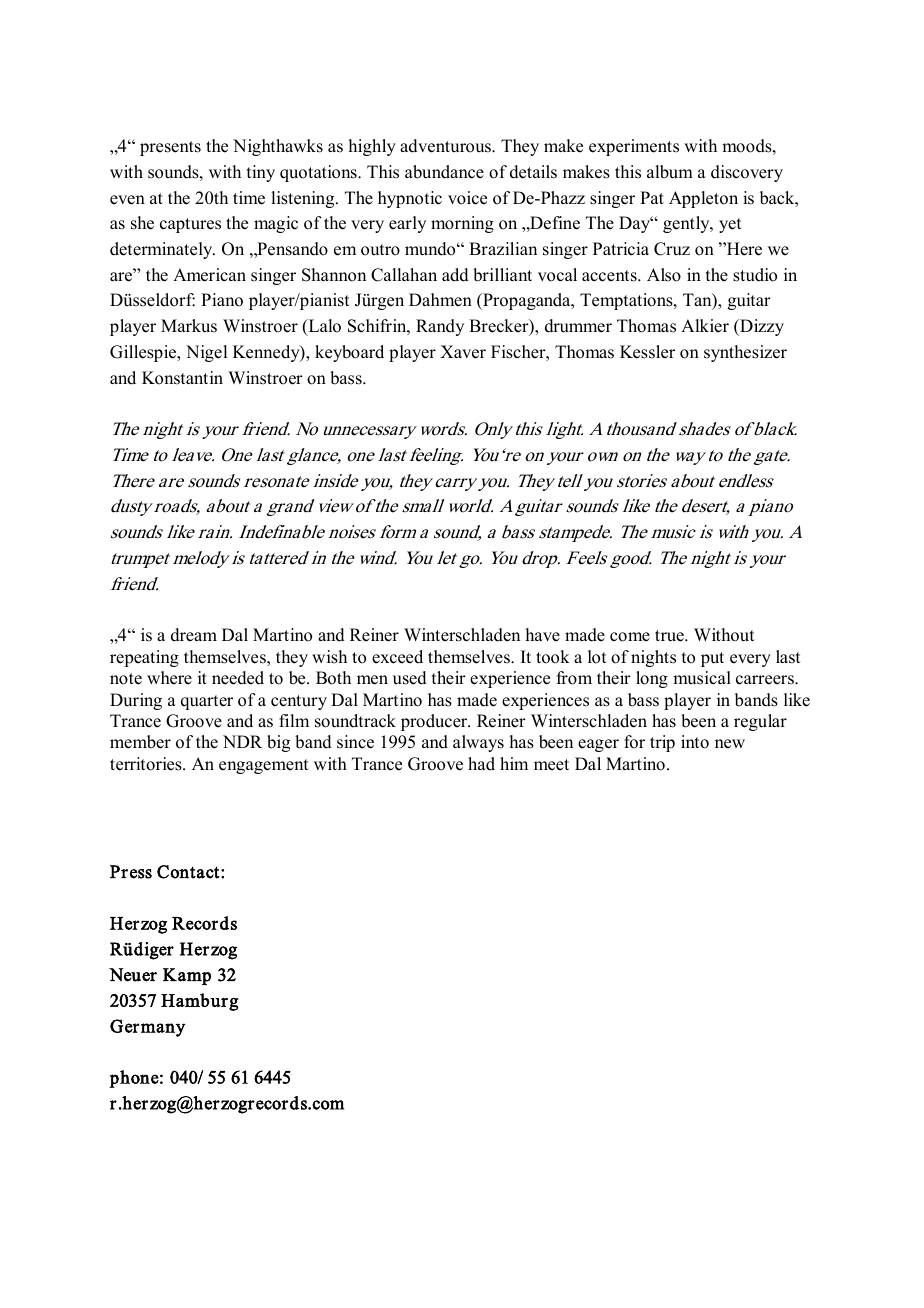 The width and height of the document is (924, 1308). I want to click on presents, so click(170, 148).
